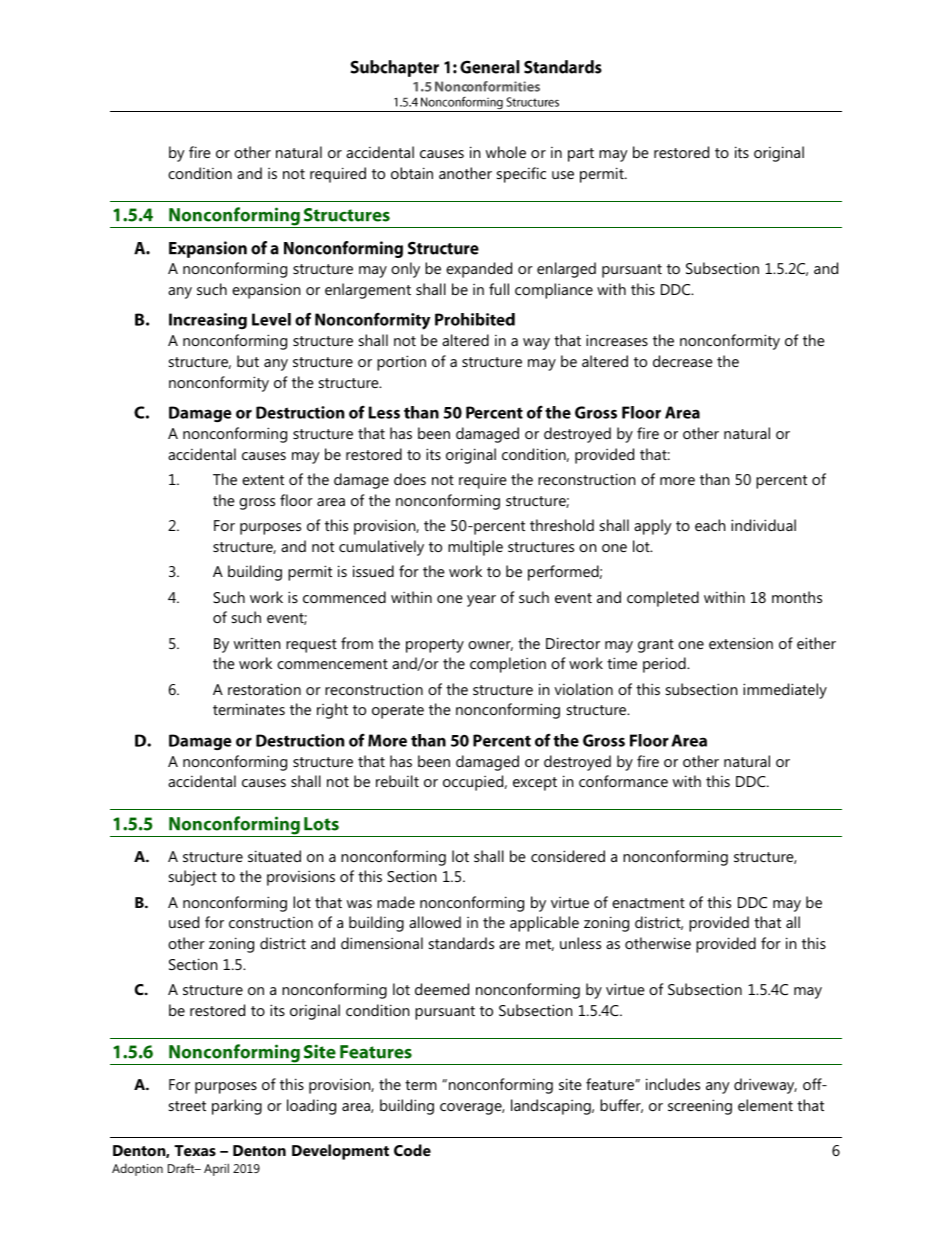 The height and width of the screenshot is (1233, 952). I want to click on situated, so click(274, 856).
